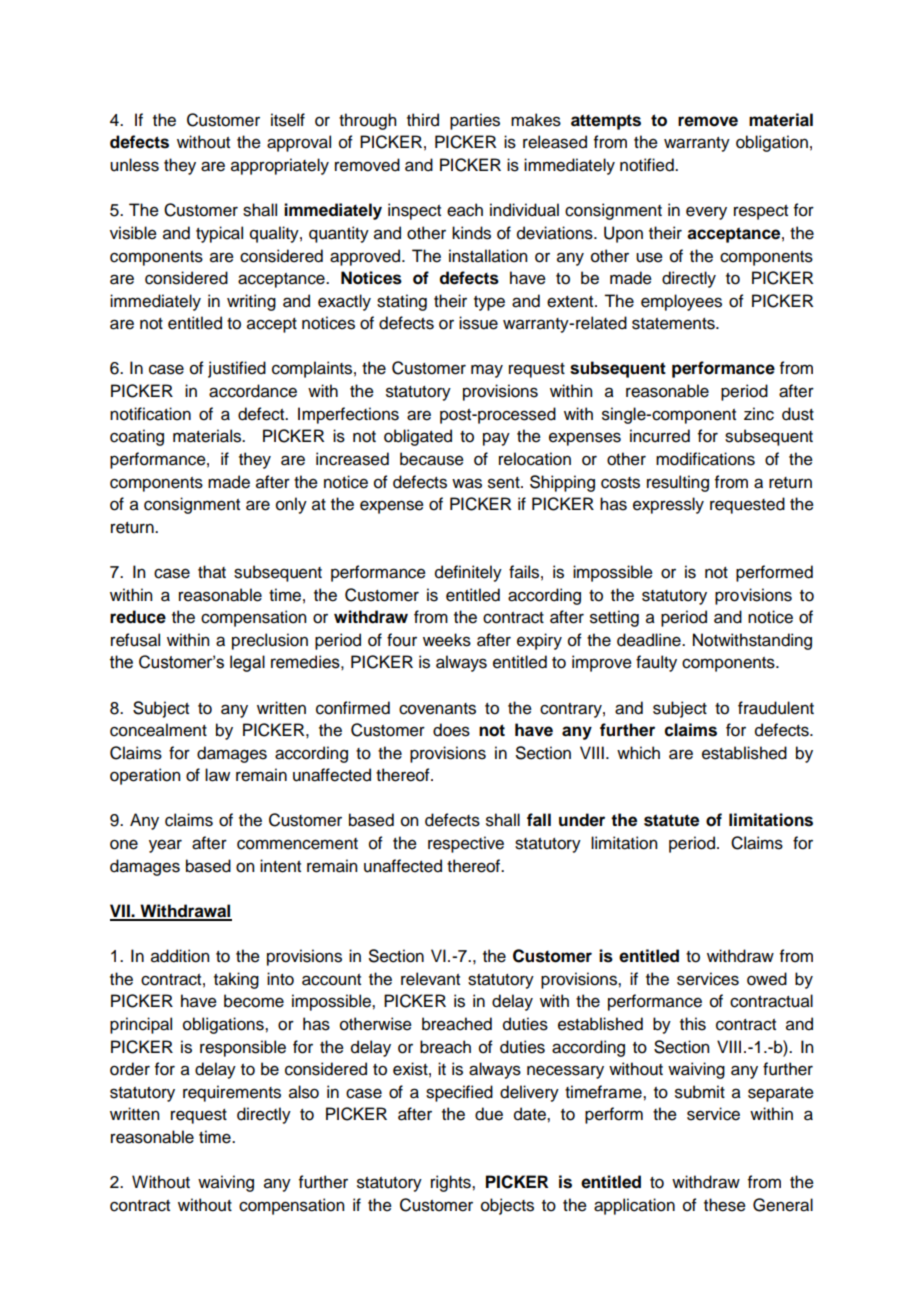 The height and width of the screenshot is (1308, 924). Describe the element at coordinates (475, 121) in the screenshot. I see `parties` at that location.
